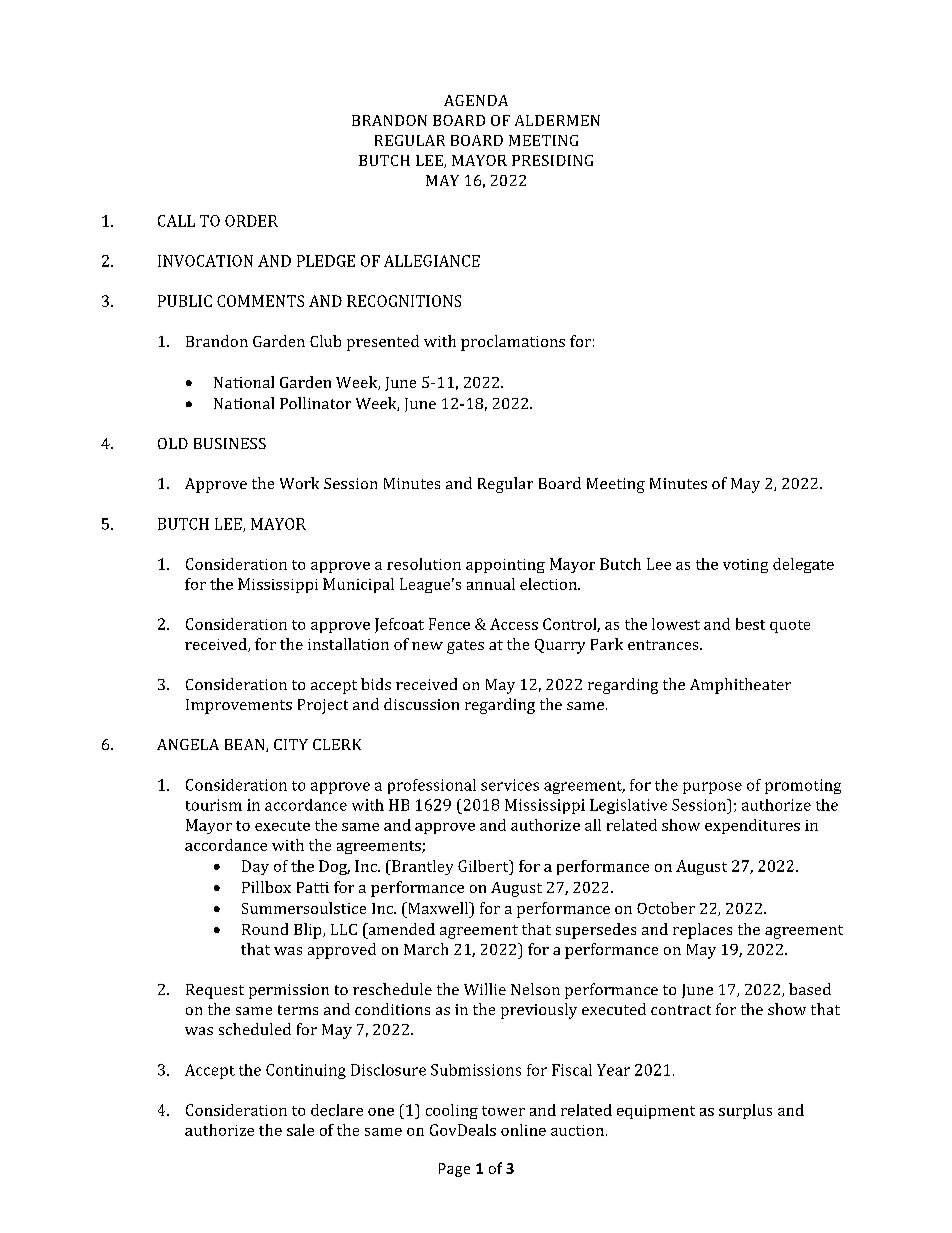  What do you see at coordinates (557, 120) in the page?
I see `ALDERMEN` at bounding box center [557, 120].
